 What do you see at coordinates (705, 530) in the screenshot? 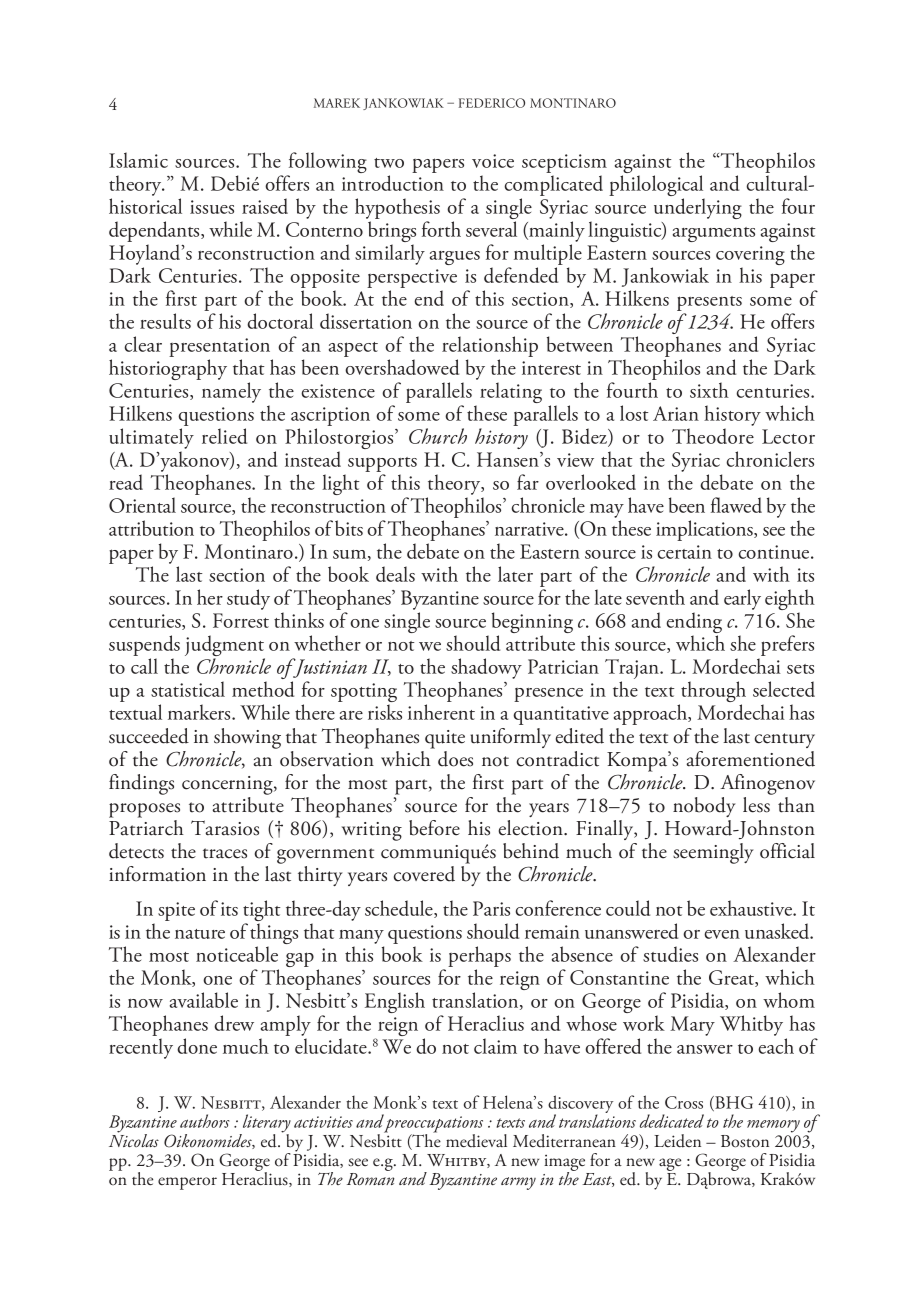
I see `implications` at bounding box center [705, 530].
